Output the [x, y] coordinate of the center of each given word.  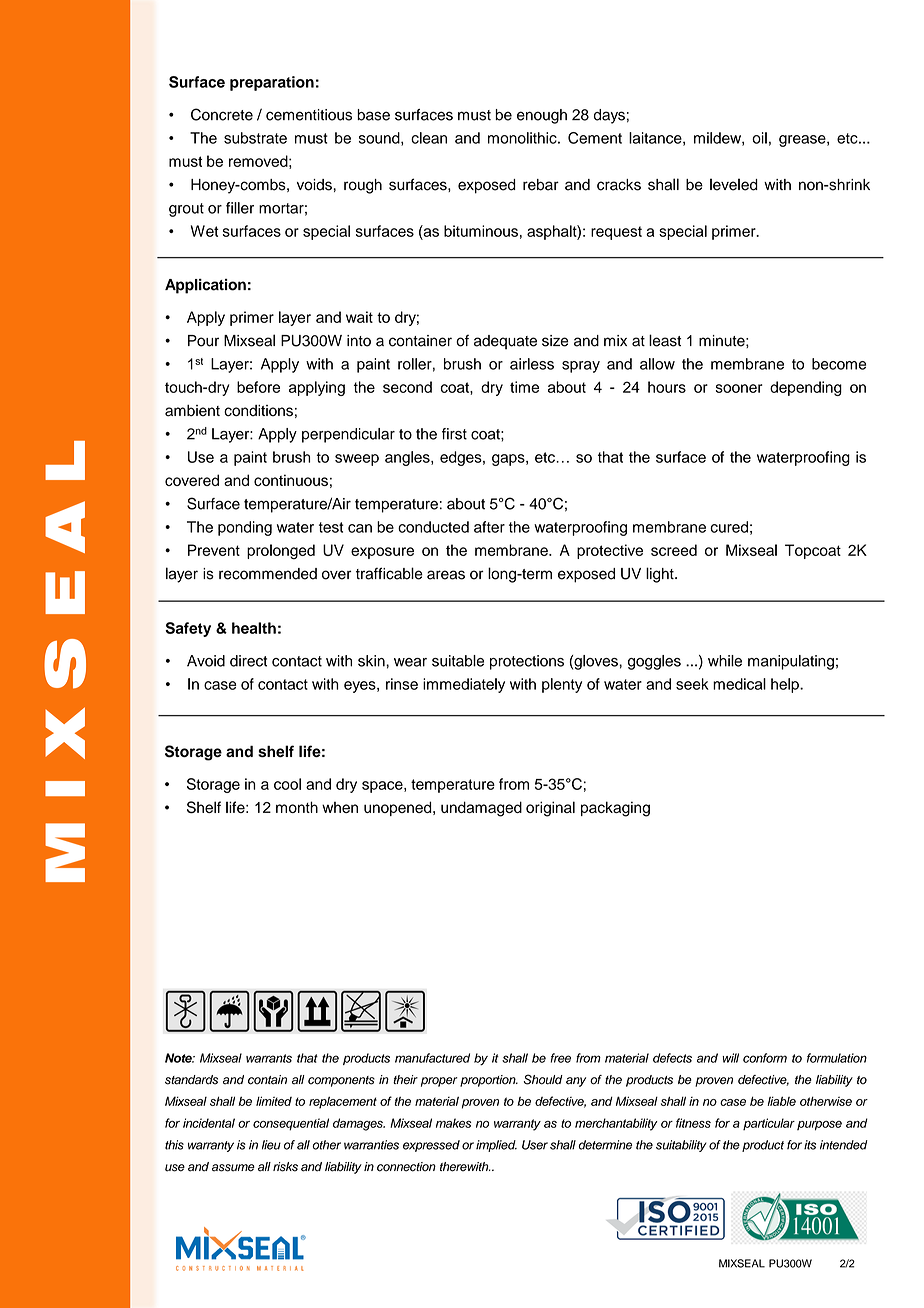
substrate [255, 138]
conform [765, 1058]
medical [739, 684]
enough [542, 116]
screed [674, 550]
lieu [271, 1145]
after [489, 527]
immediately [464, 685]
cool [287, 784]
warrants [269, 1058]
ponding [245, 528]
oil [759, 138]
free [561, 1058]
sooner [739, 388]
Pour [203, 341]
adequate [505, 342]
